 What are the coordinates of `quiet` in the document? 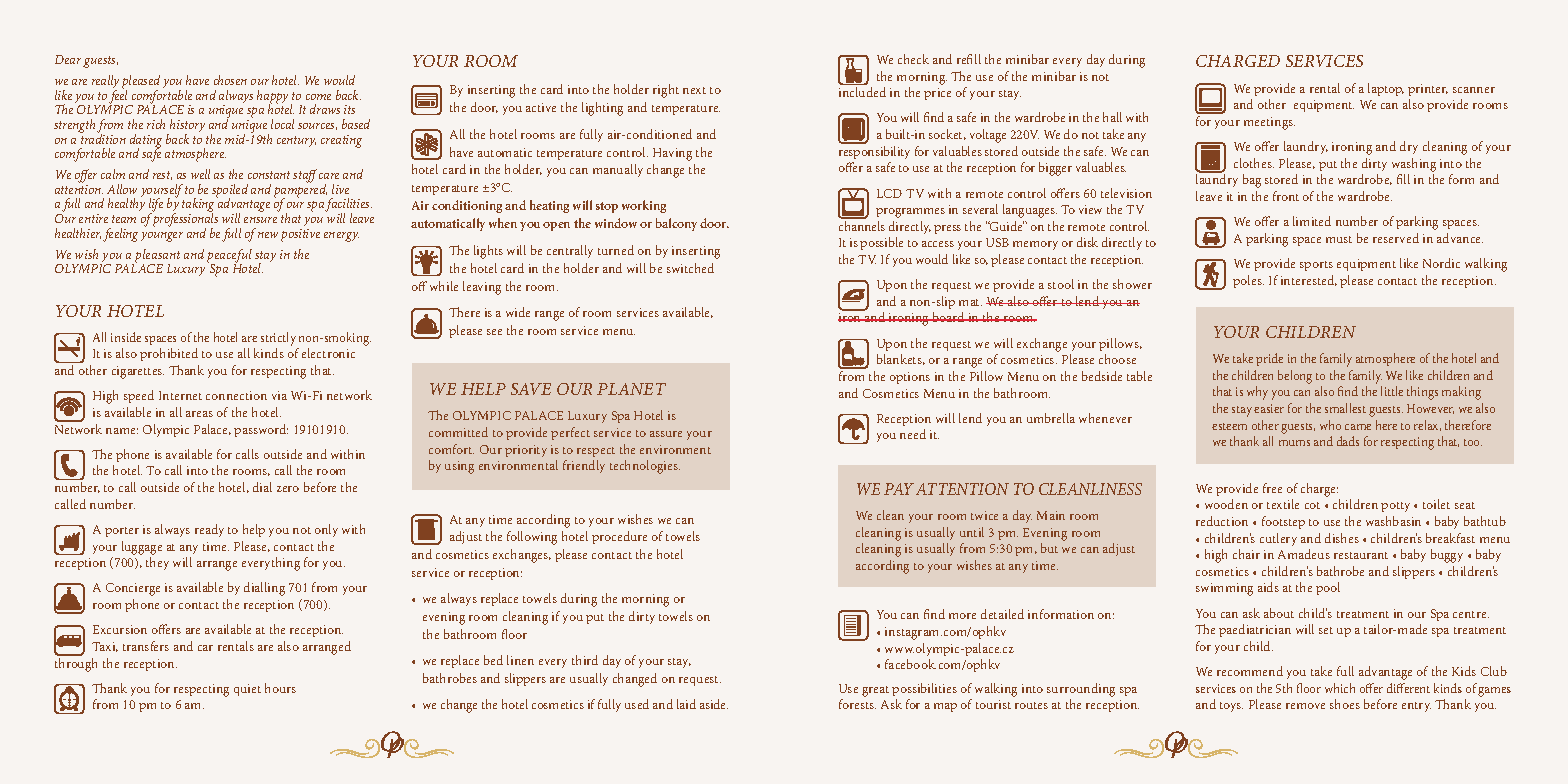 It's located at (247, 690).
